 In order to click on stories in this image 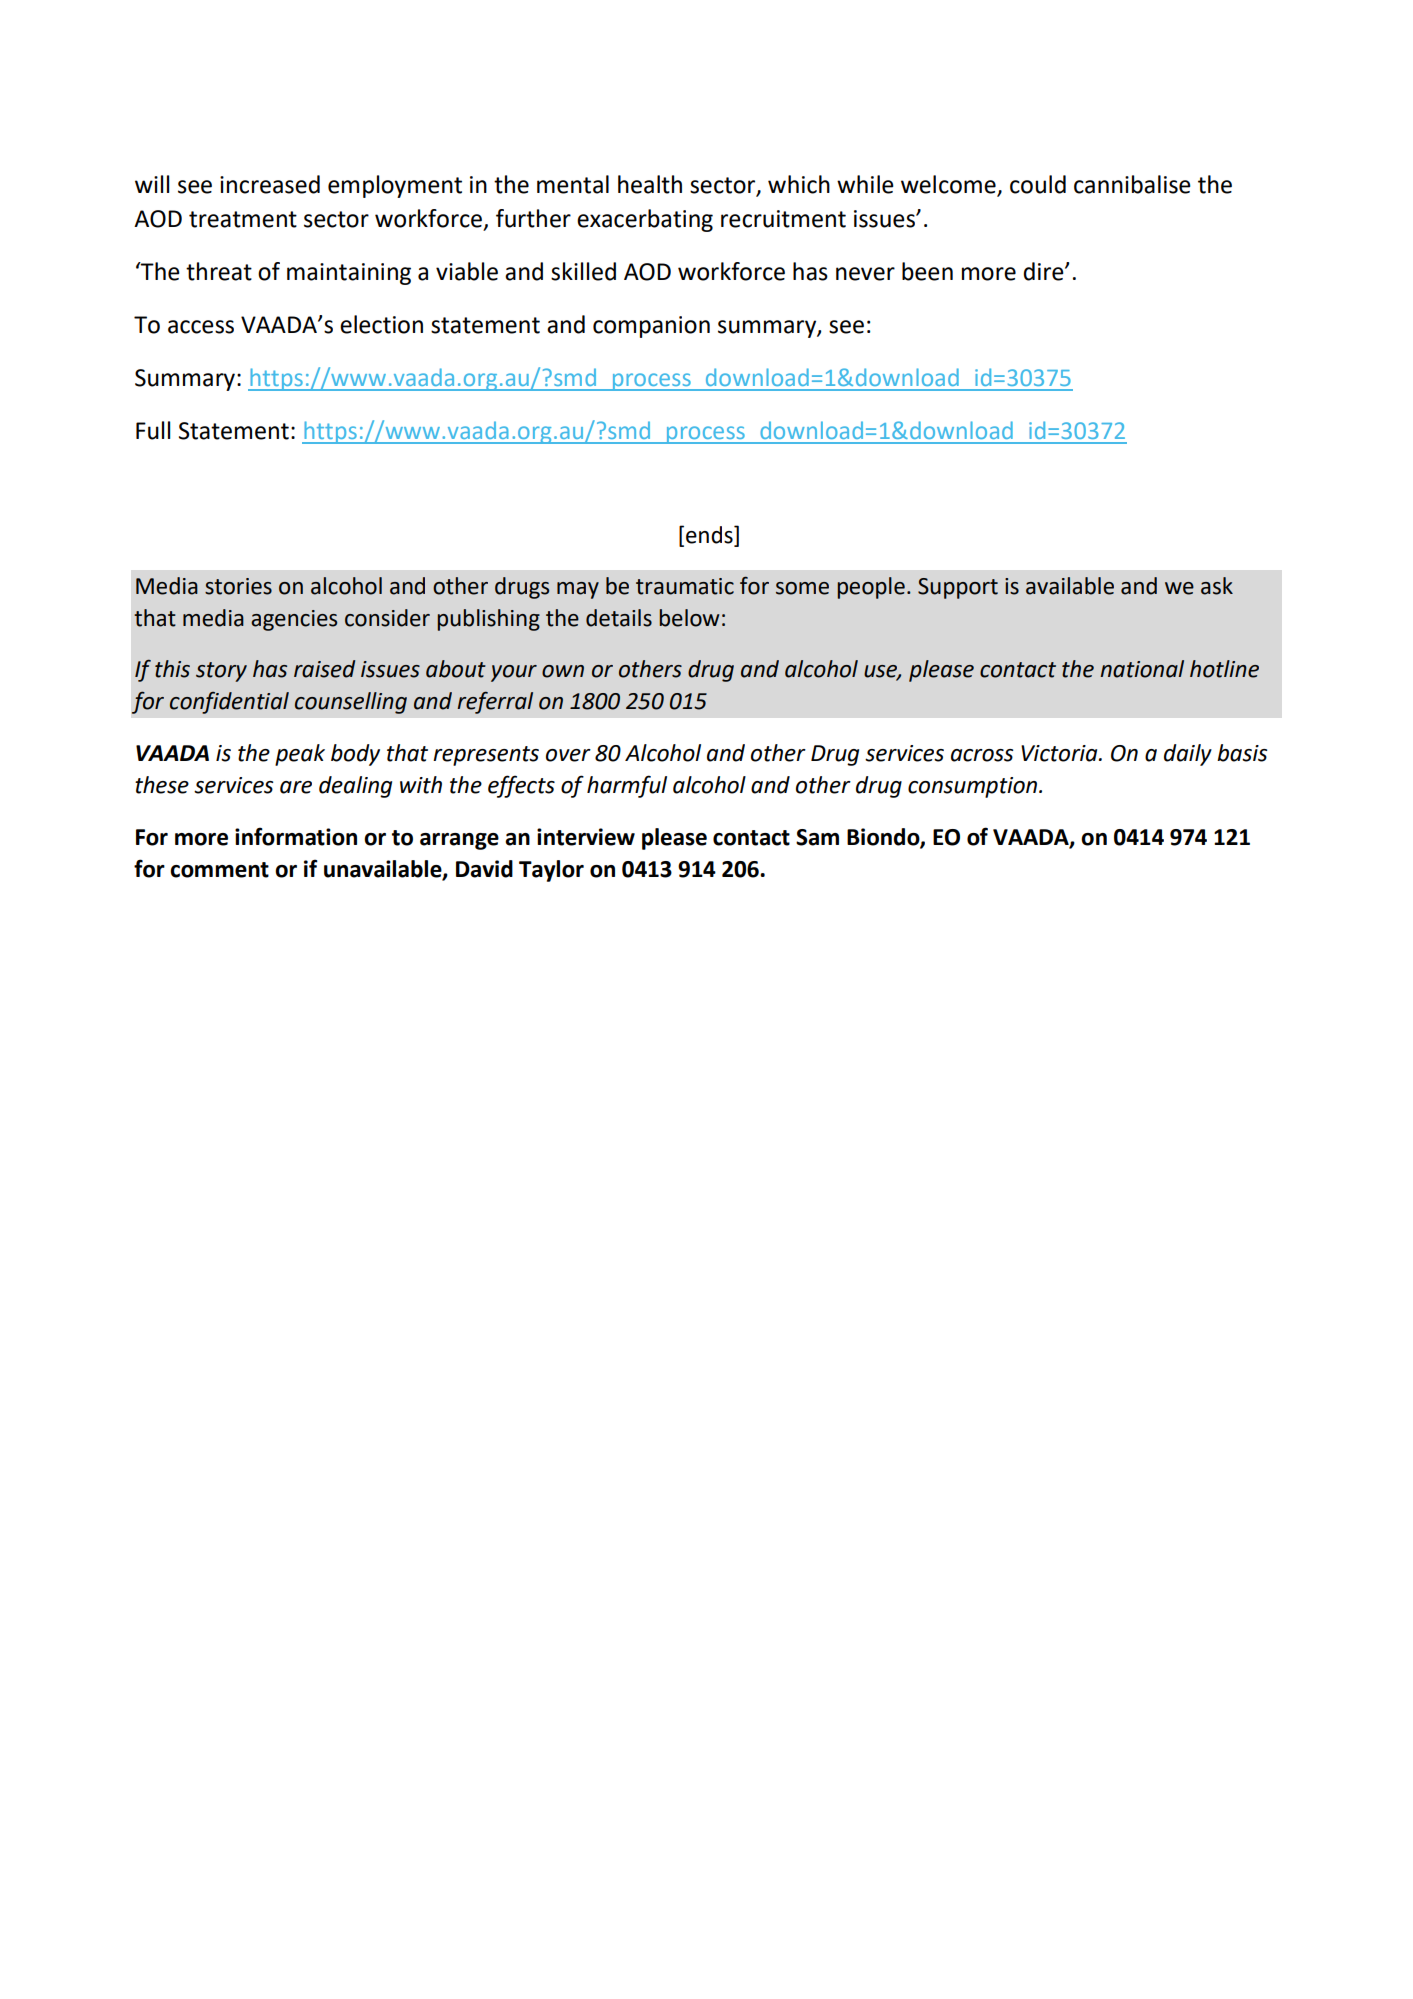, I will do `click(238, 586)`.
